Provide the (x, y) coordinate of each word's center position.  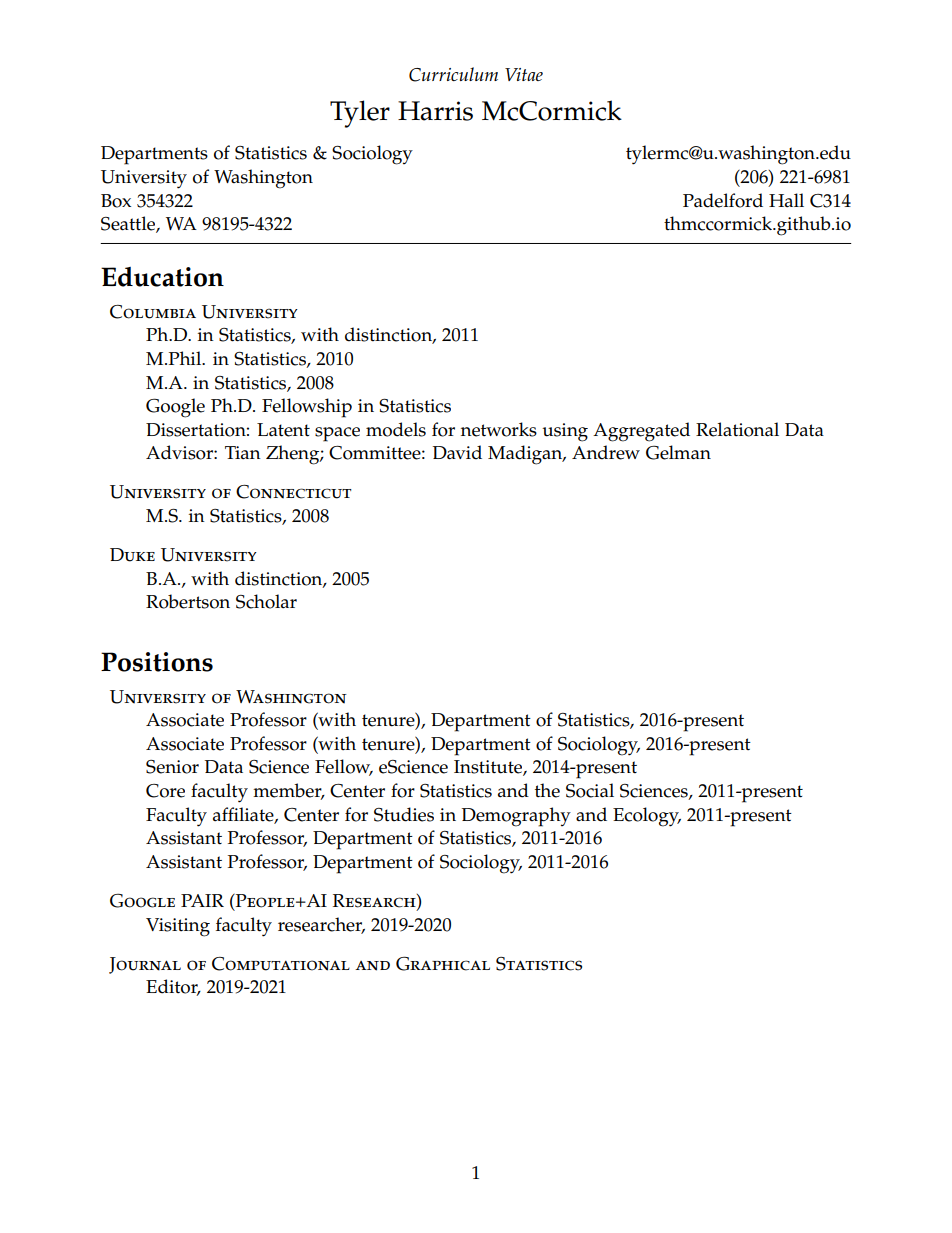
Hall (786, 200)
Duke (132, 555)
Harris (435, 111)
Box (116, 201)
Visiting (178, 927)
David (457, 452)
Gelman (678, 452)
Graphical (443, 963)
